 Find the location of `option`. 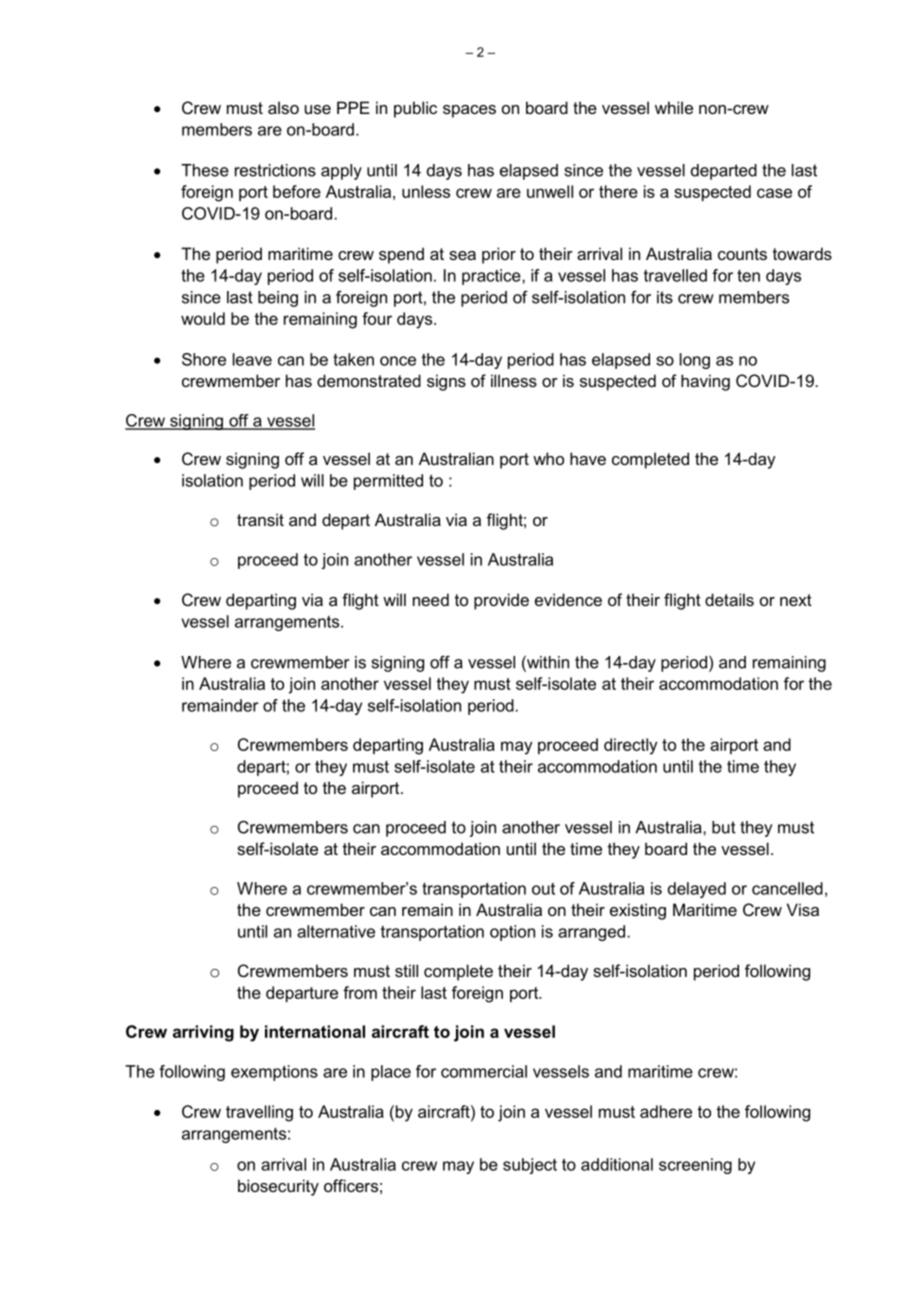

option is located at coordinates (512, 933).
